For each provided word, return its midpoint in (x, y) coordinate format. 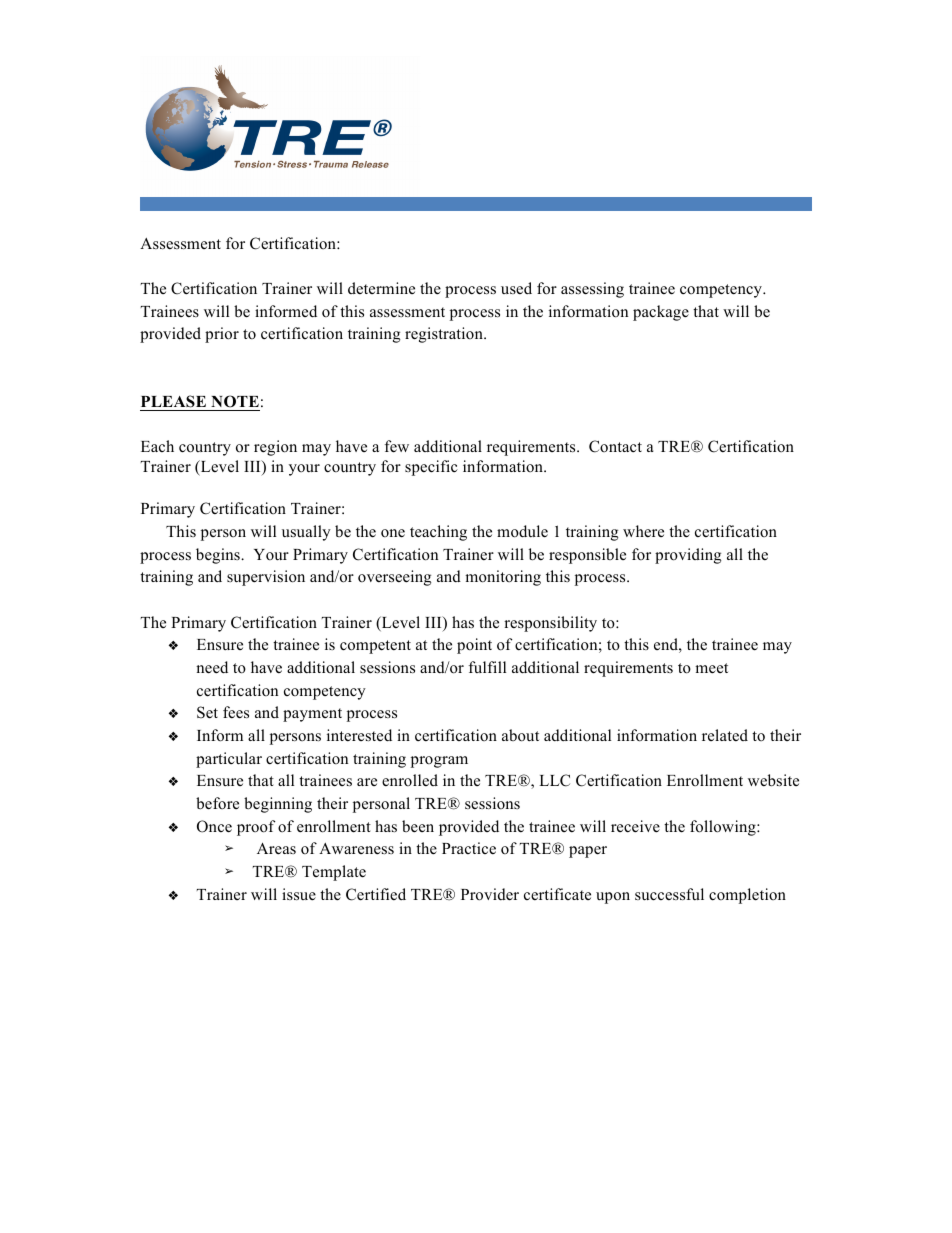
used (516, 288)
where (643, 531)
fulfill (487, 667)
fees (236, 712)
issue (299, 894)
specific (431, 468)
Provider (490, 894)
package (661, 313)
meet (711, 668)
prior (222, 335)
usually (306, 533)
